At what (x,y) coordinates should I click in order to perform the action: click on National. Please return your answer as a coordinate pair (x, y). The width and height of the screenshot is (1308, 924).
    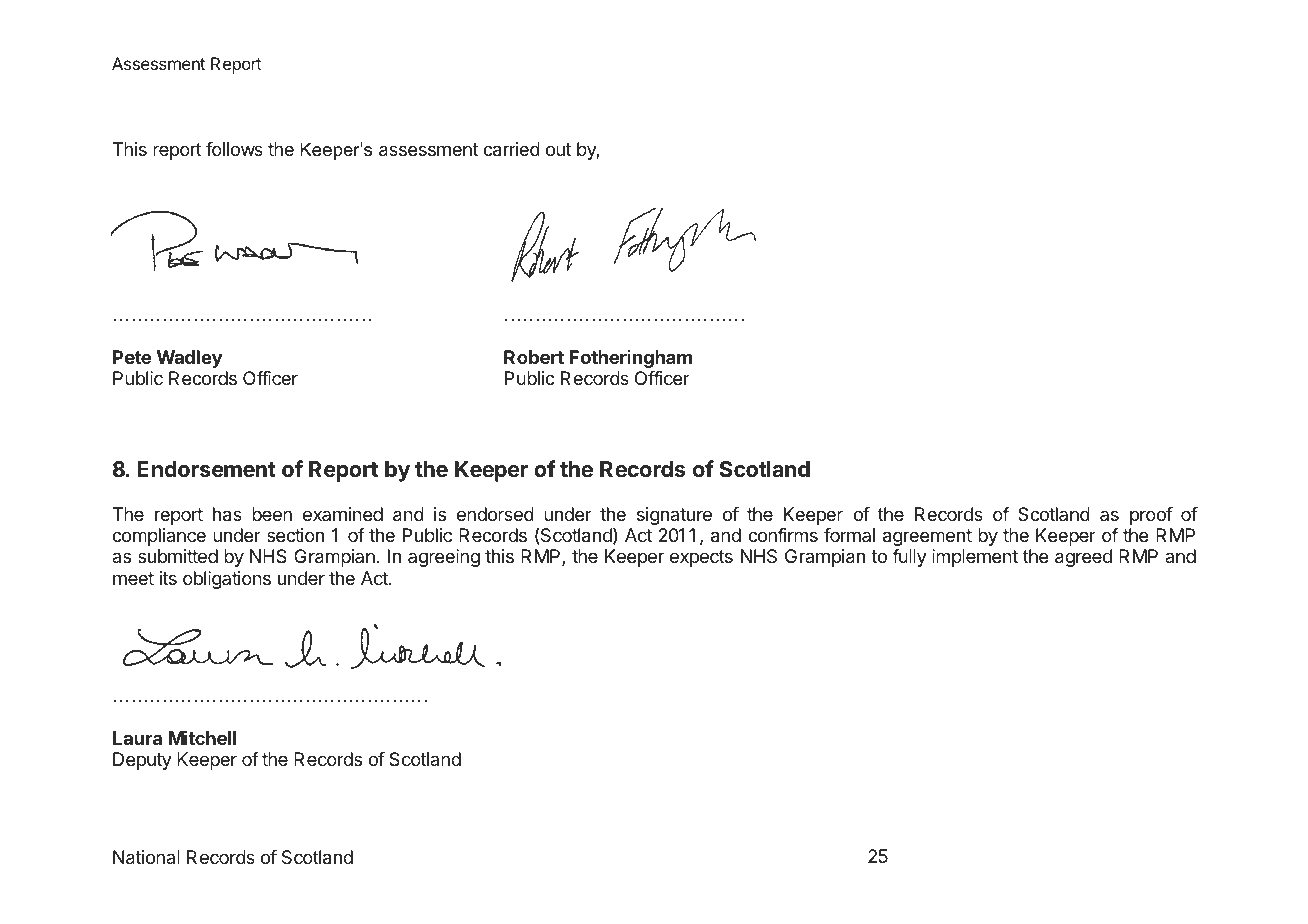
    Looking at the image, I should click on (146, 857).
